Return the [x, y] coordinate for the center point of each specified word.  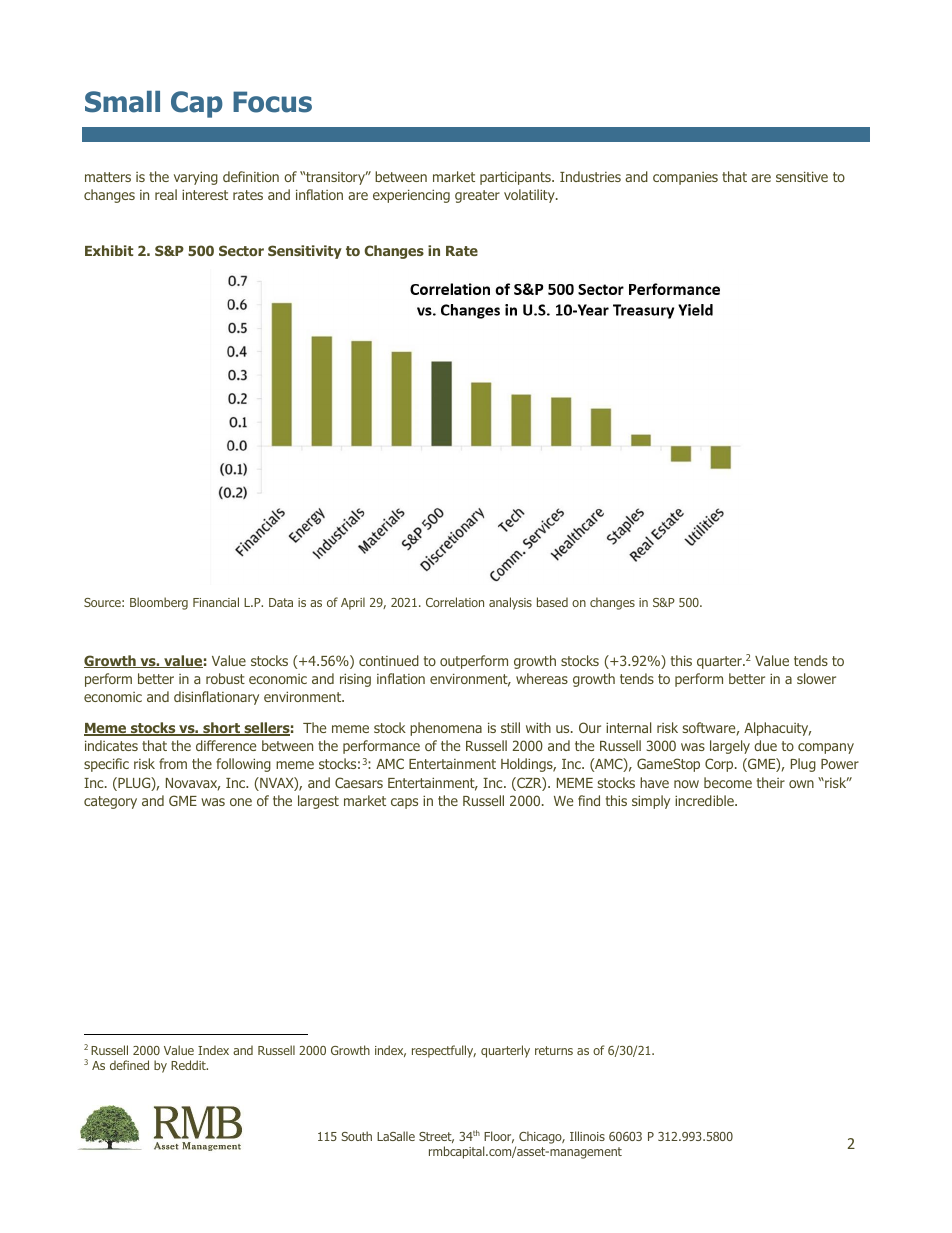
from [173, 763]
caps [404, 803]
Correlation [455, 602]
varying [196, 178]
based [552, 602]
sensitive [802, 176]
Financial [216, 602]
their [771, 782]
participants [516, 178]
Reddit [189, 1065]
